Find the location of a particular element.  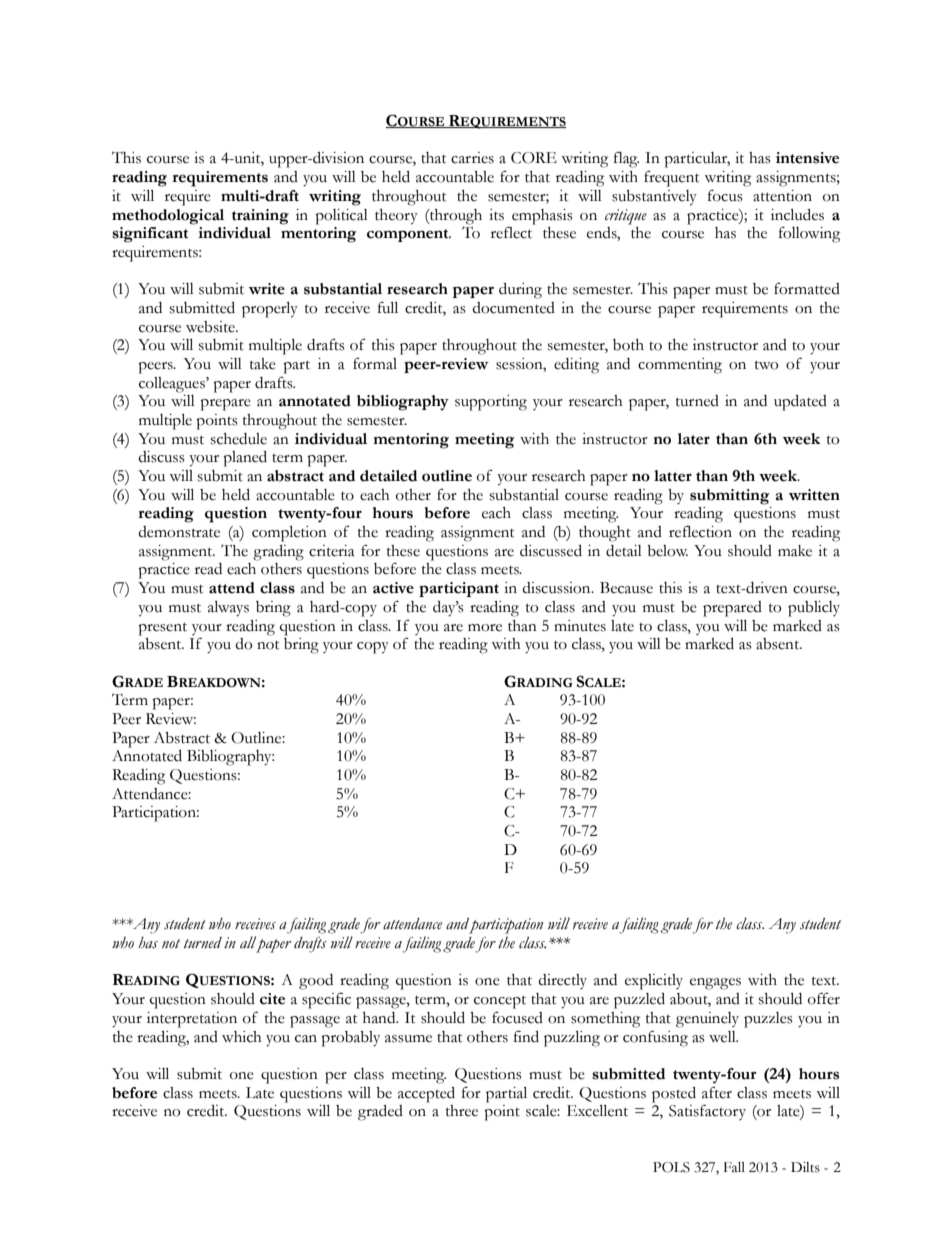

training is located at coordinates (260, 217).
